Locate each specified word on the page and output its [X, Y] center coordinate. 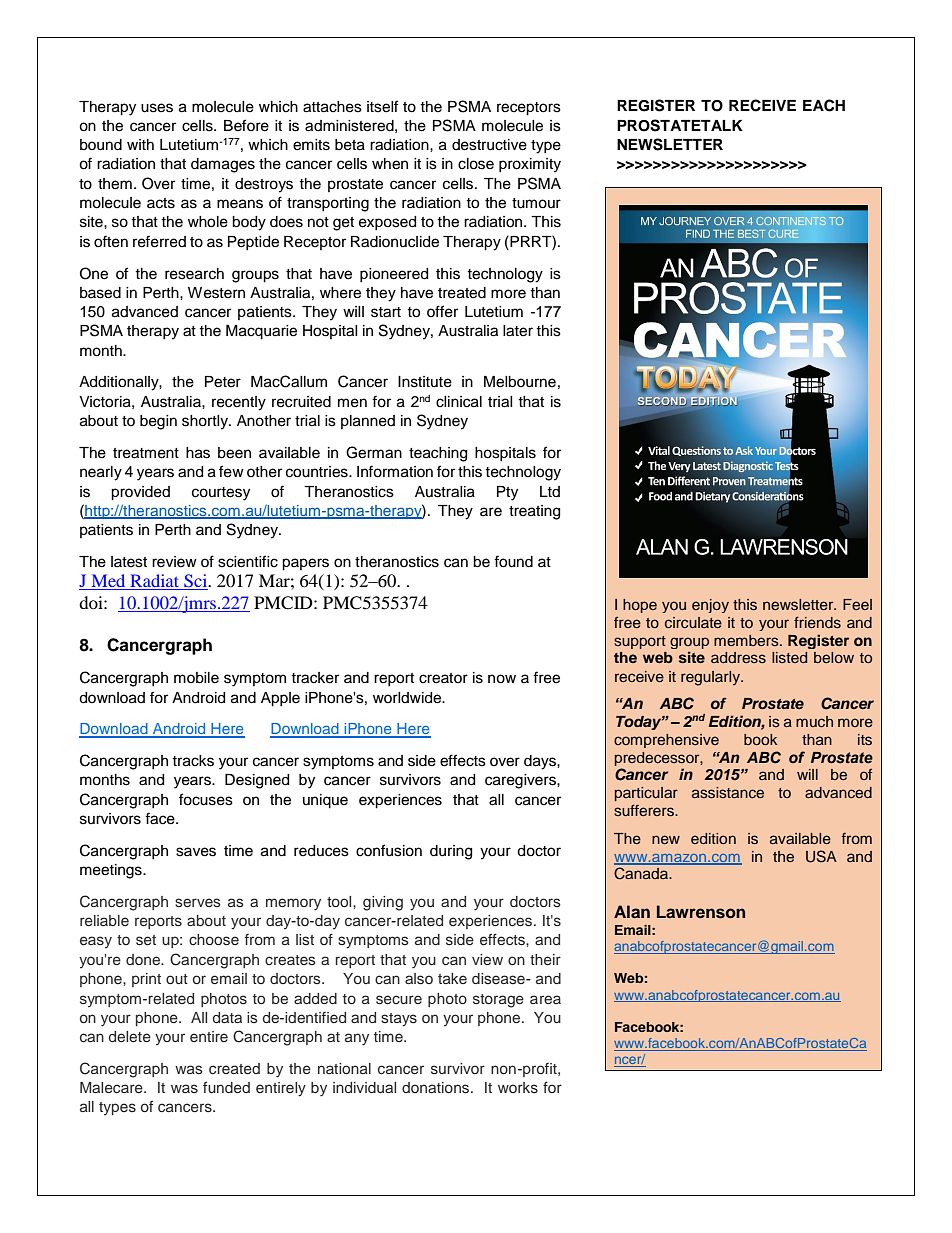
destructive [489, 145]
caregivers [521, 781]
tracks [193, 761]
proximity [530, 165]
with [140, 144]
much [814, 721]
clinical [459, 402]
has [198, 453]
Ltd [550, 491]
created [234, 1068]
